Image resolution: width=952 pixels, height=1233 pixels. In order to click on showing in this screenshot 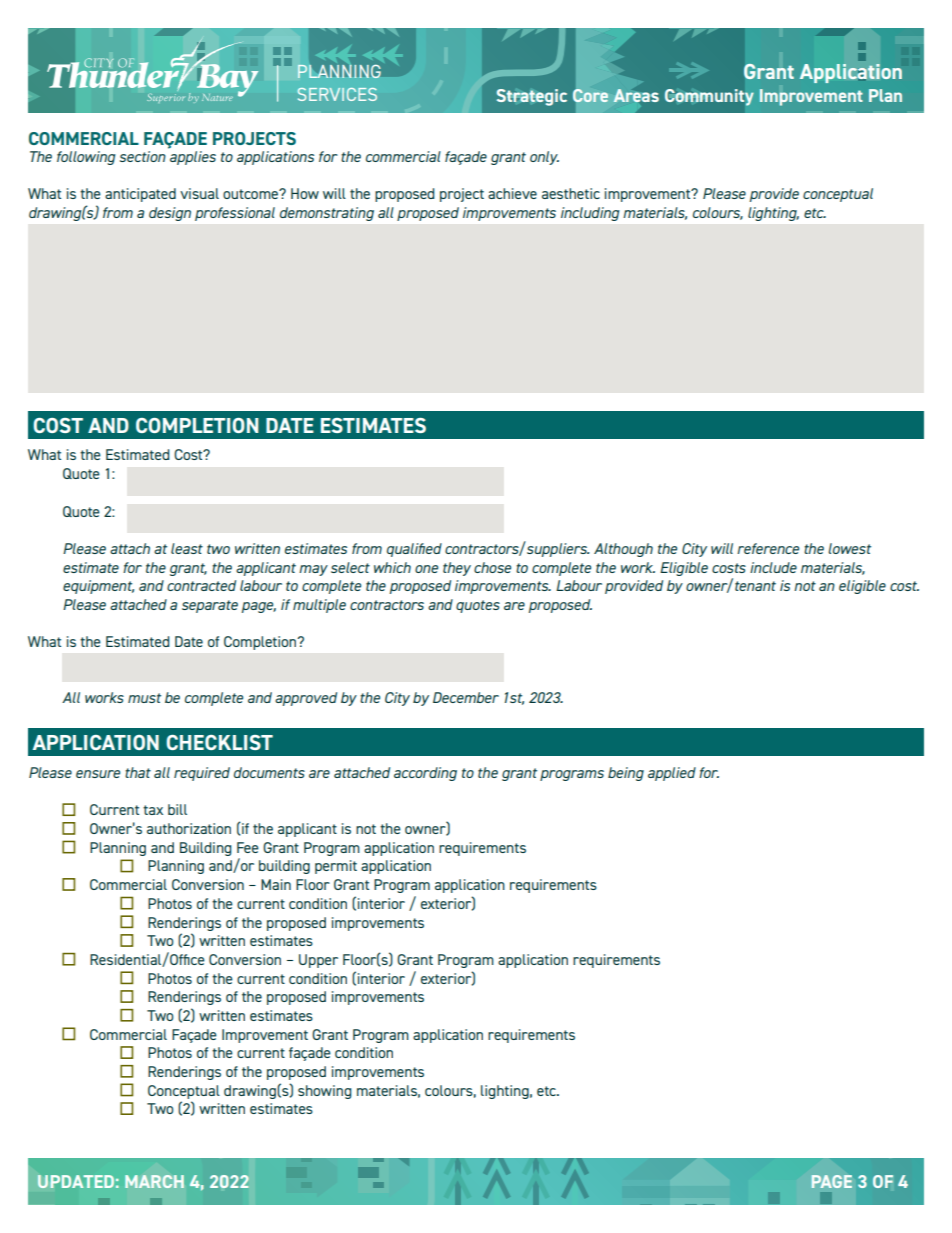, I will do `click(325, 1092)`.
